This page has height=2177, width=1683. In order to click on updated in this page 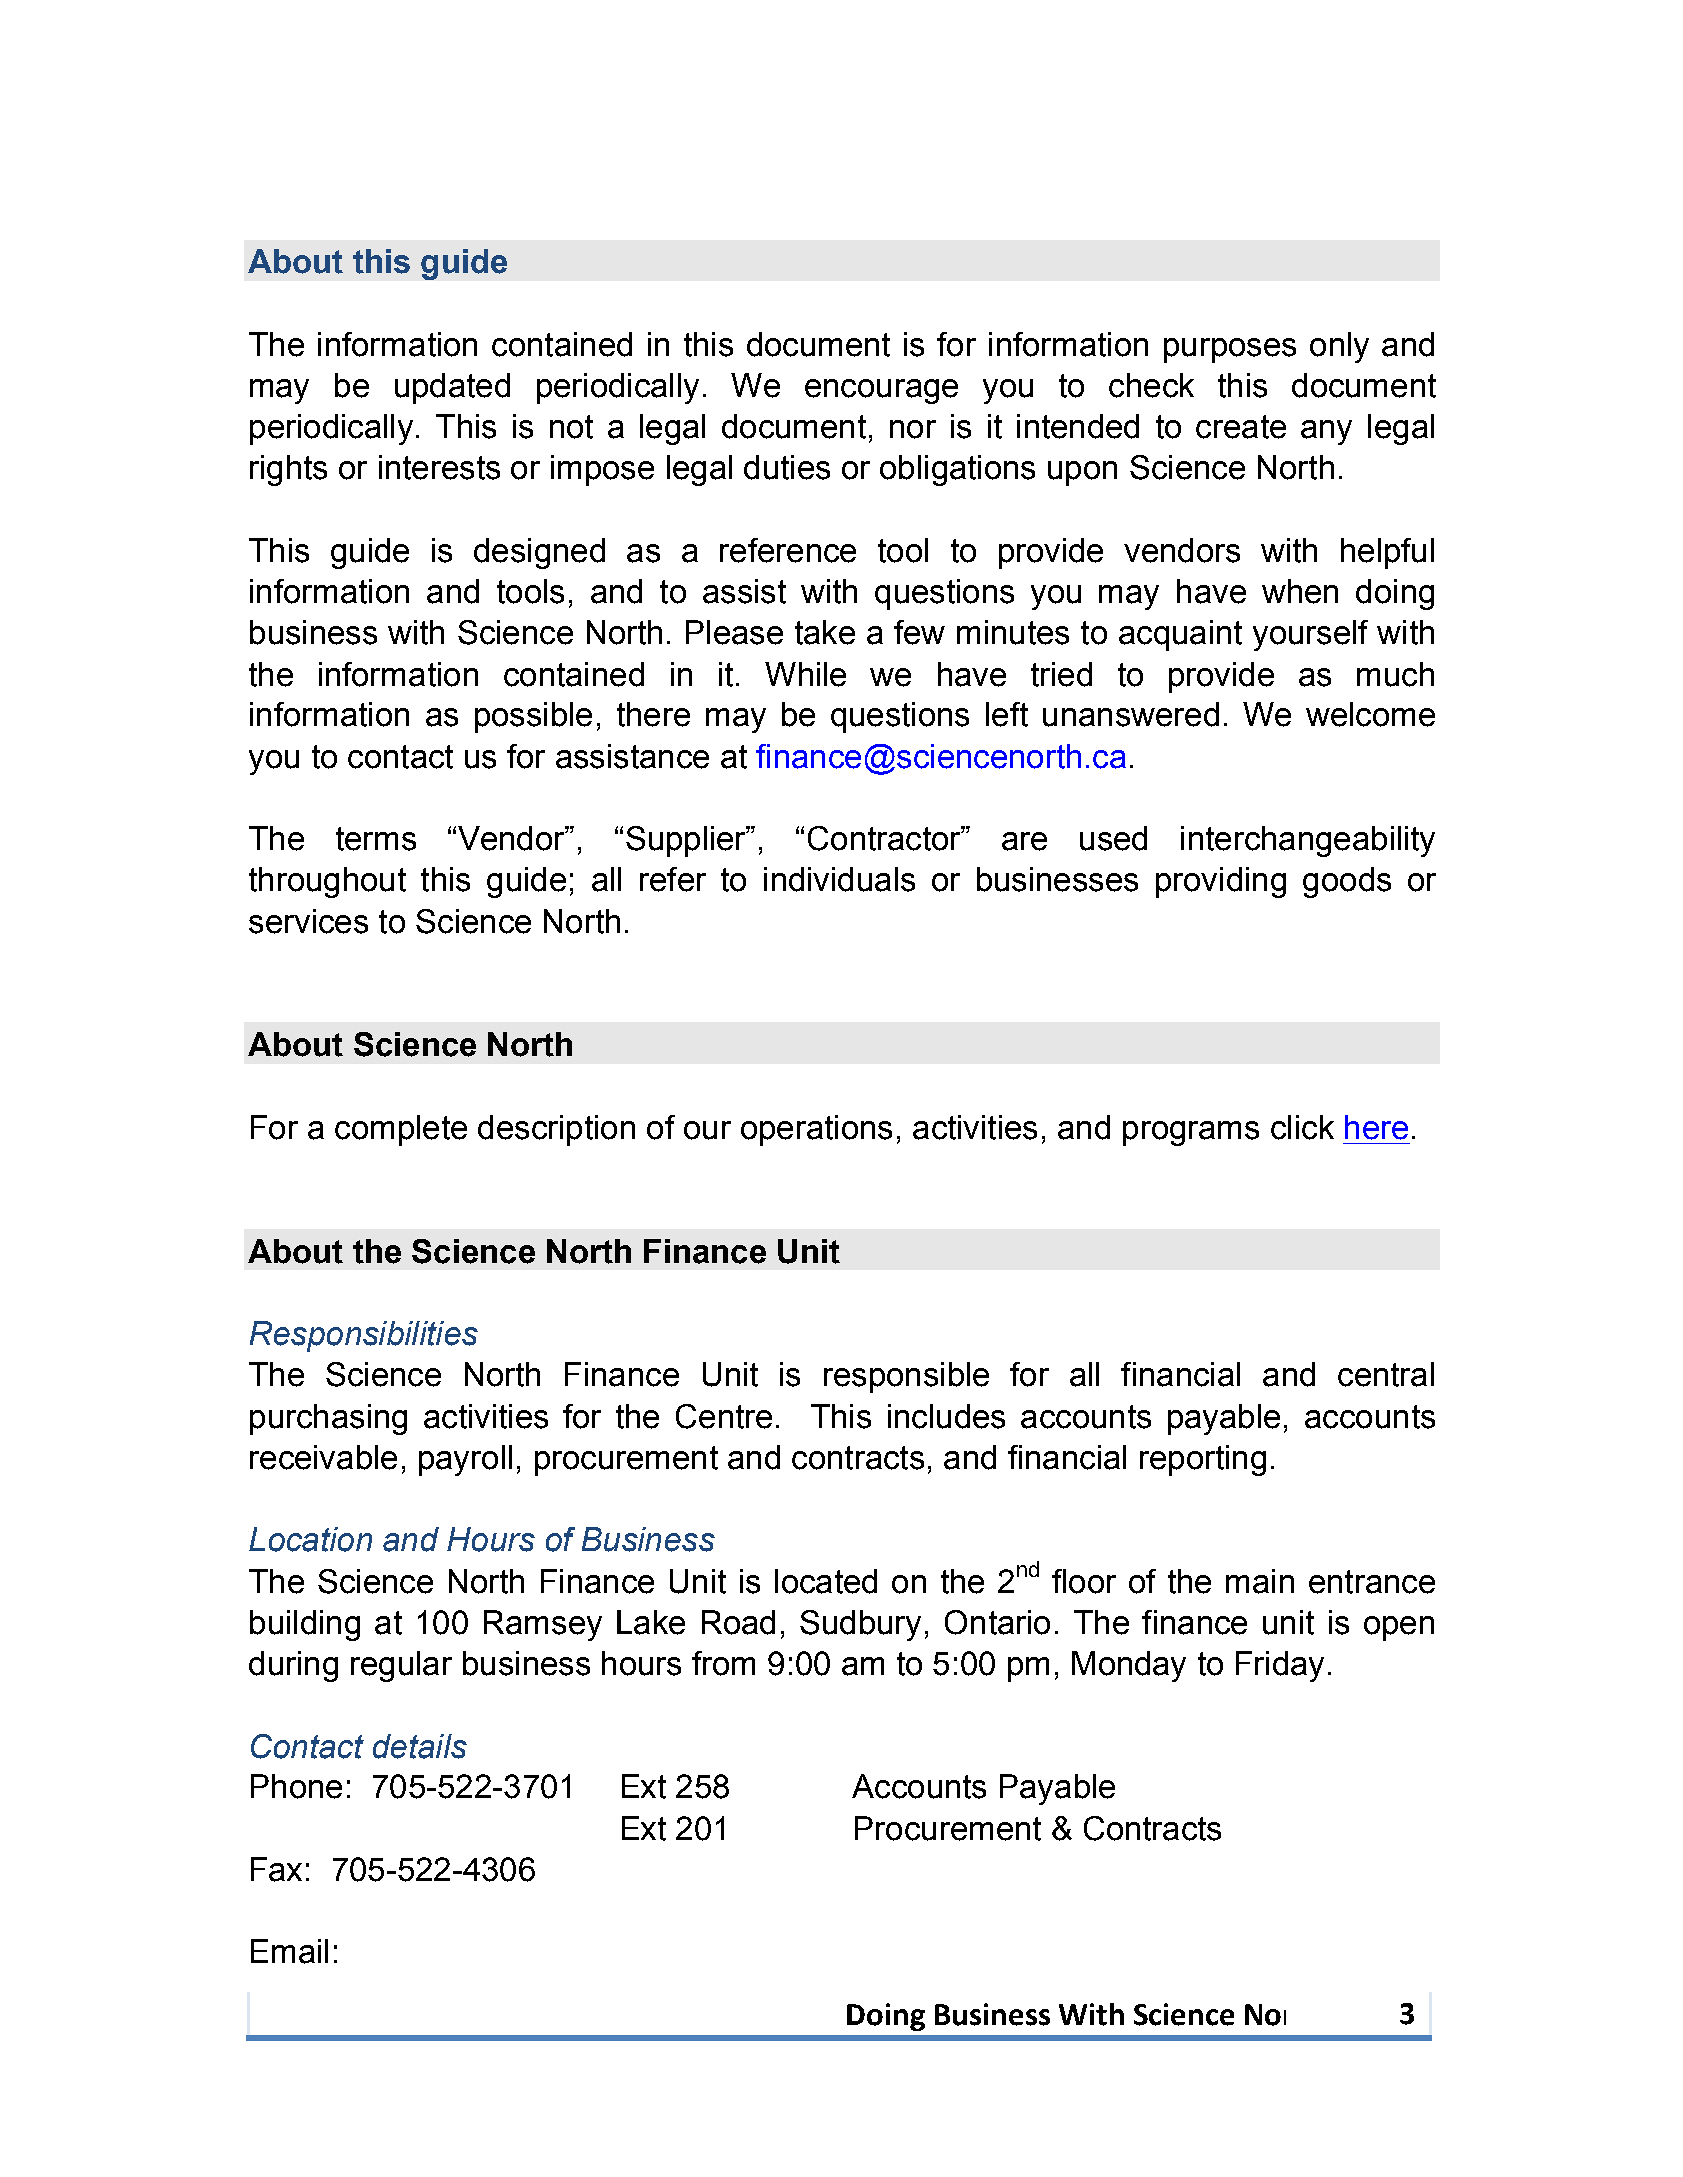, I will do `click(452, 388)`.
